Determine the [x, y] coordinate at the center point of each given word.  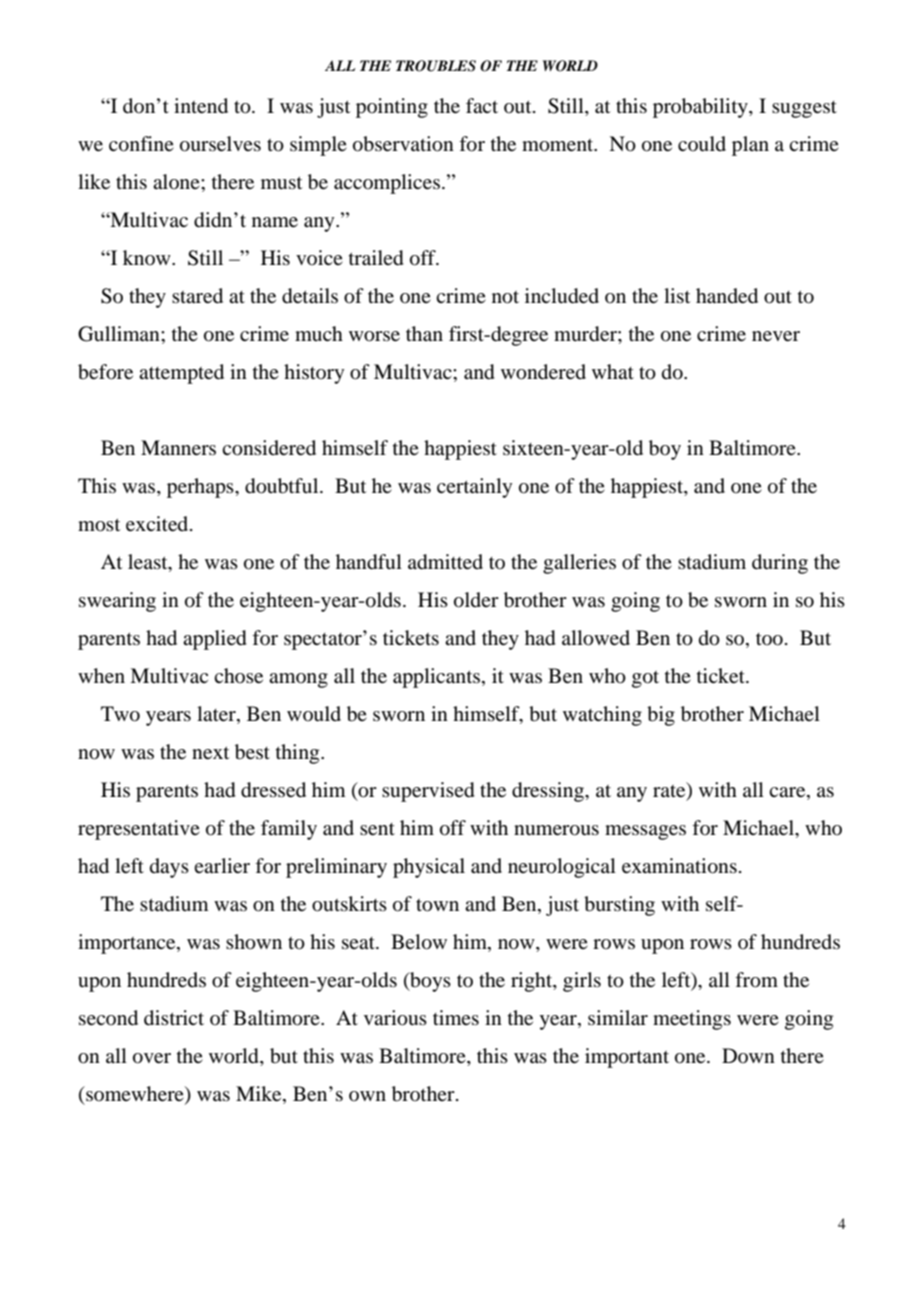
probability [701, 108]
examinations [679, 866]
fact [482, 105]
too [769, 639]
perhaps [201, 488]
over [152, 1058]
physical [429, 868]
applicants [436, 678]
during [780, 564]
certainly [474, 488]
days [169, 868]
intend [201, 106]
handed [727, 296]
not [505, 297]
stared [197, 296]
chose [238, 676]
